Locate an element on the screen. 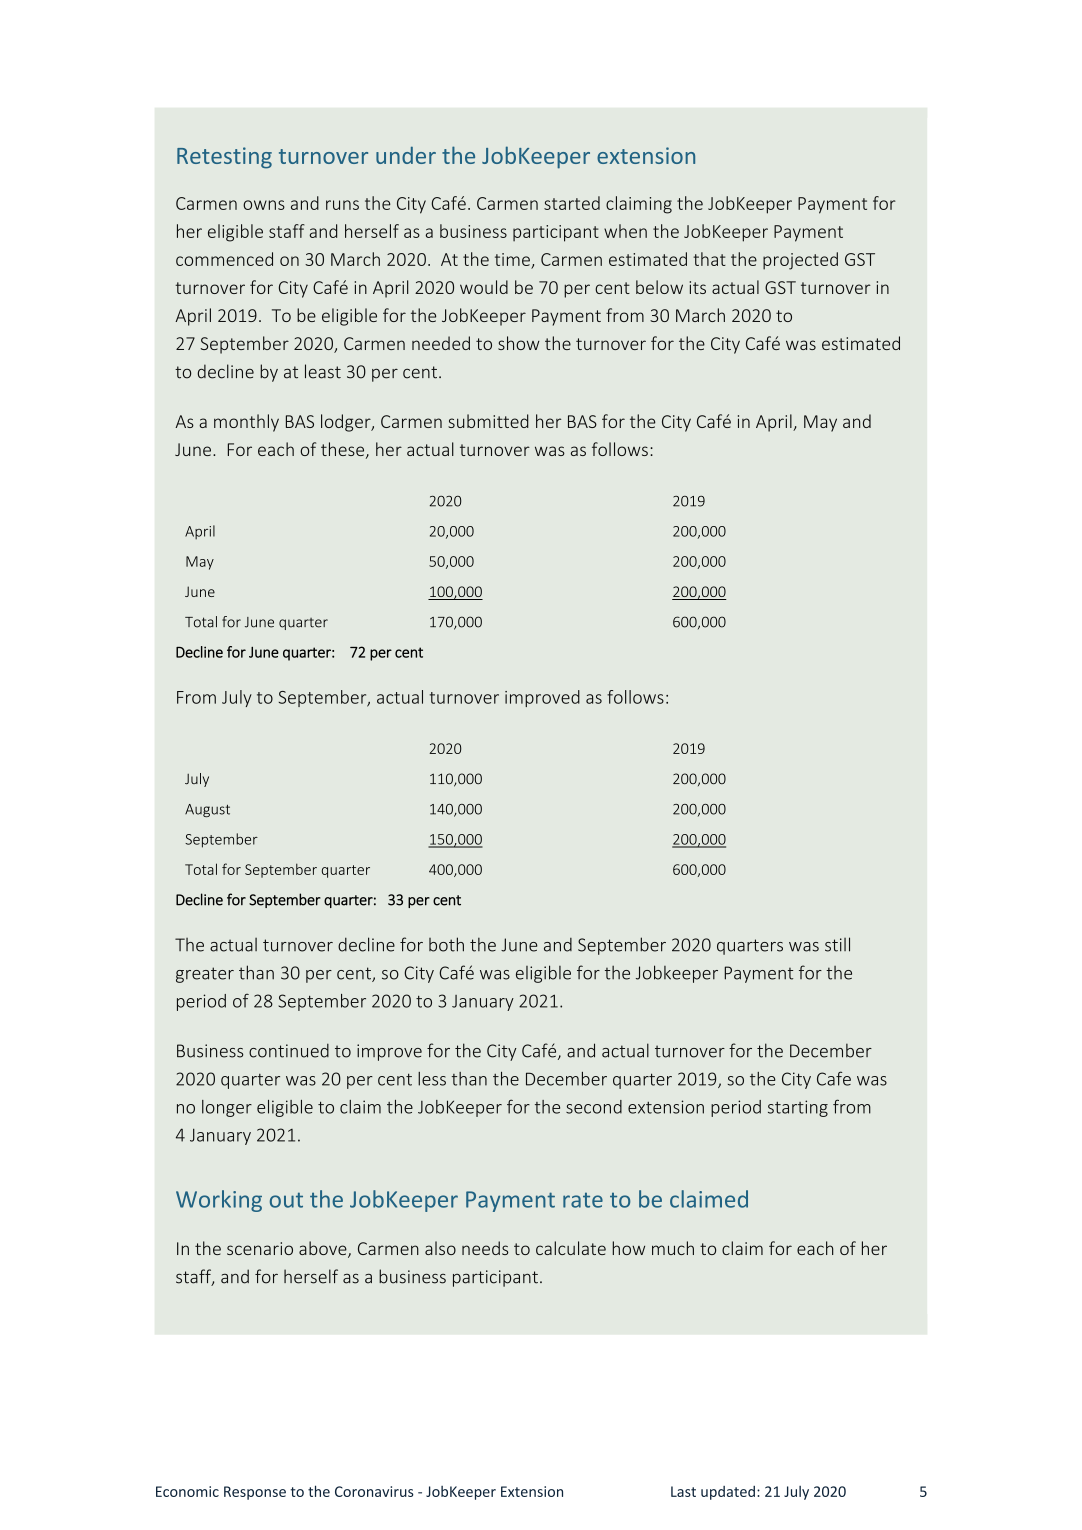 The width and height of the screenshot is (1082, 1530). less is located at coordinates (432, 1079).
